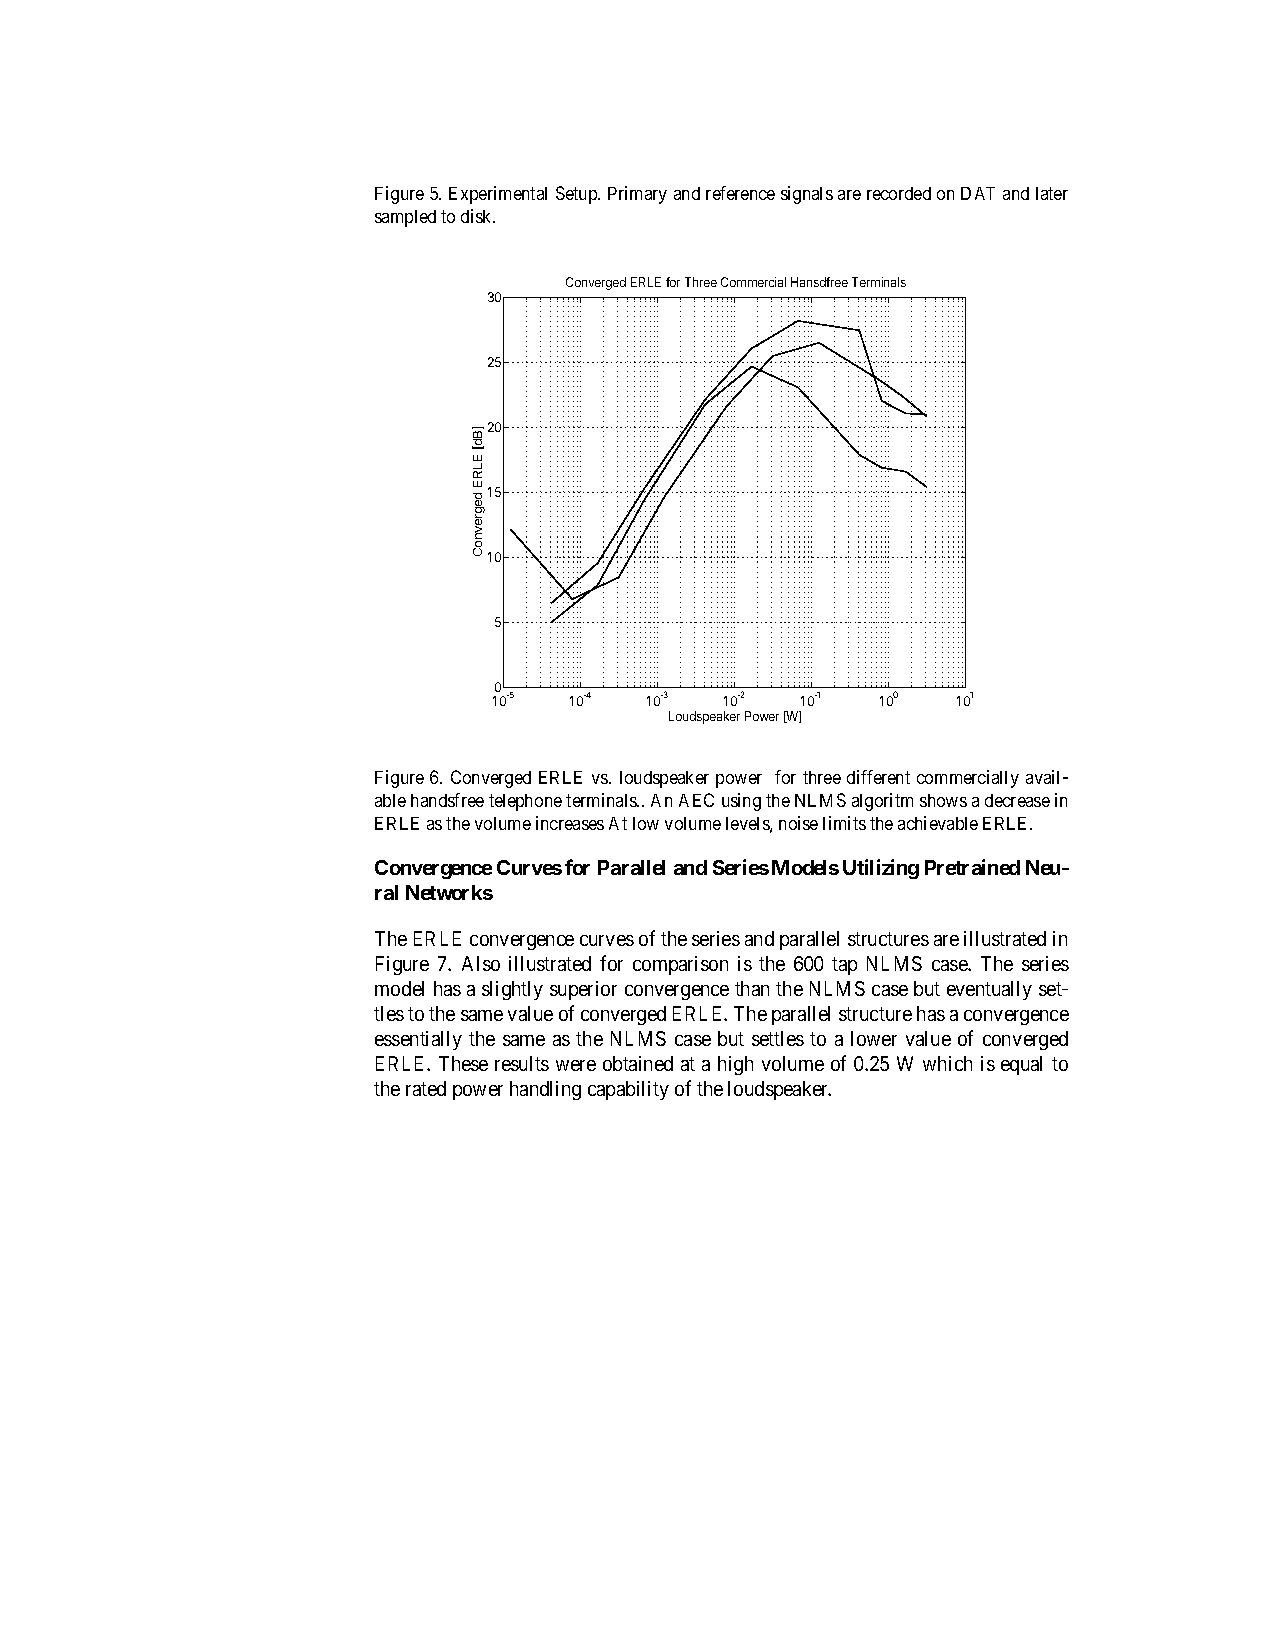 The height and width of the screenshot is (1650, 1275). Describe the element at coordinates (463, 1063) in the screenshot. I see `These` at that location.
